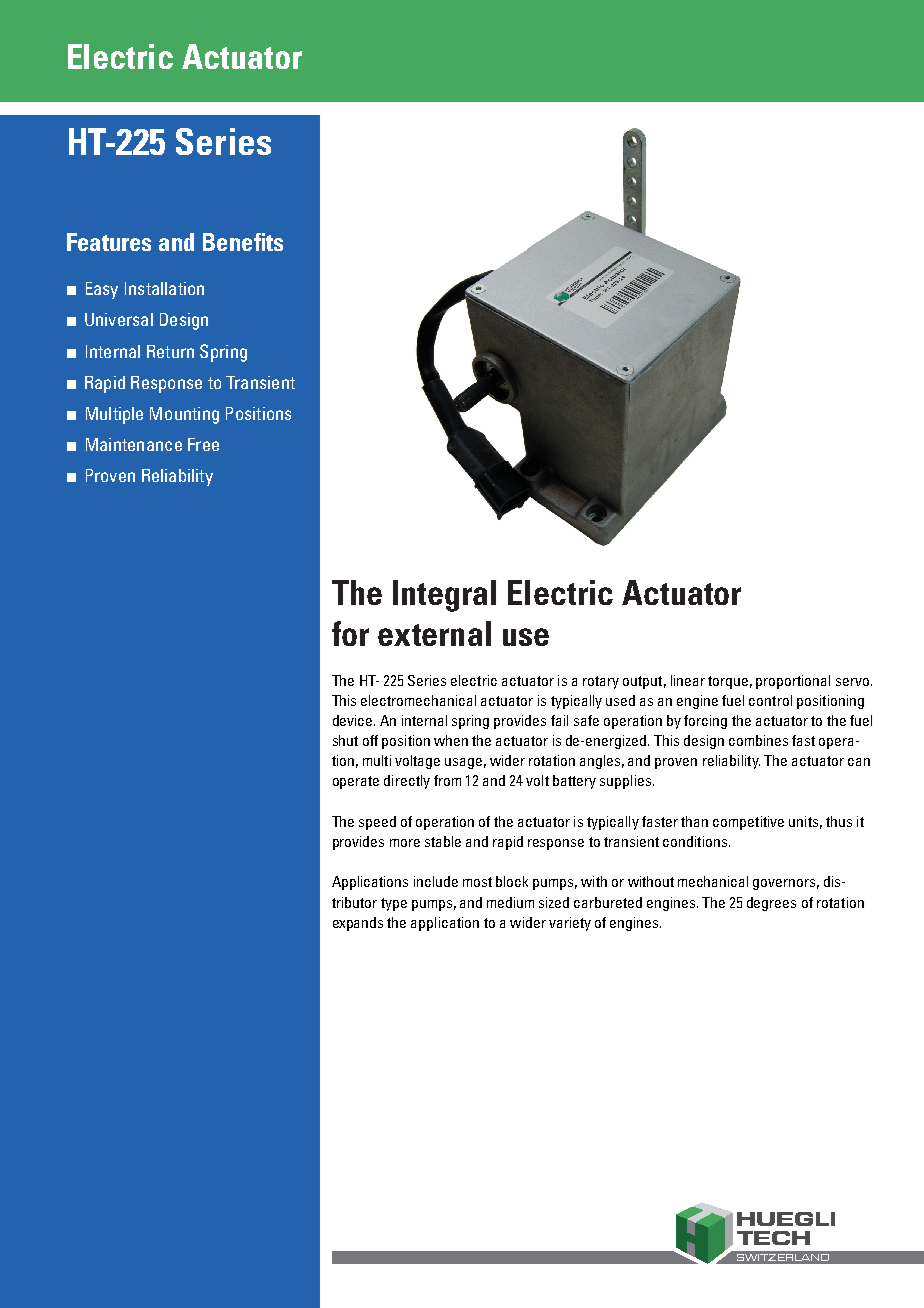 The image size is (924, 1308). I want to click on expands, so click(358, 924).
